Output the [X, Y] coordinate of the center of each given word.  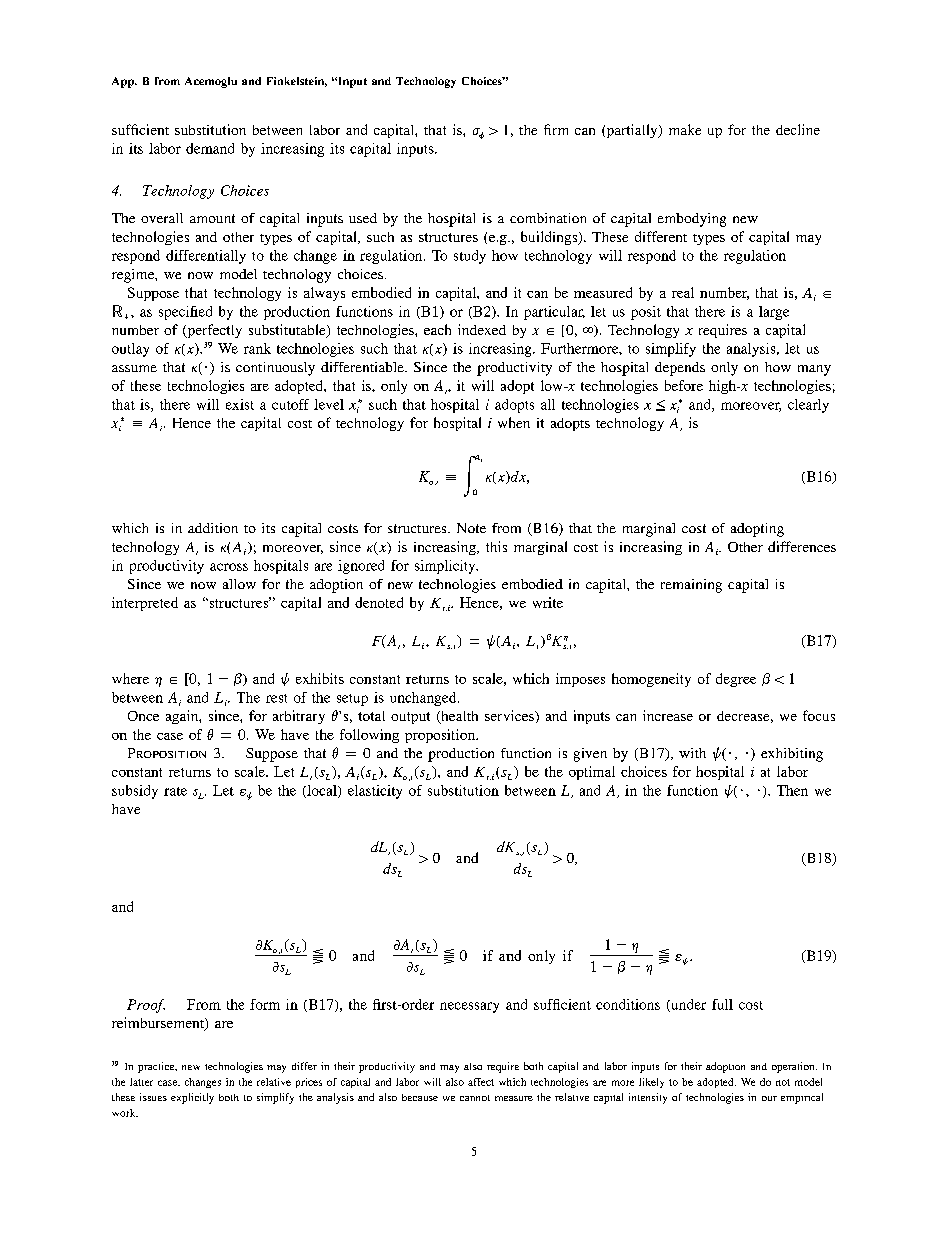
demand [210, 148]
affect [481, 1082]
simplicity [446, 567]
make [685, 129]
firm [556, 129]
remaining [691, 586]
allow [239, 584]
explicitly [192, 1098]
